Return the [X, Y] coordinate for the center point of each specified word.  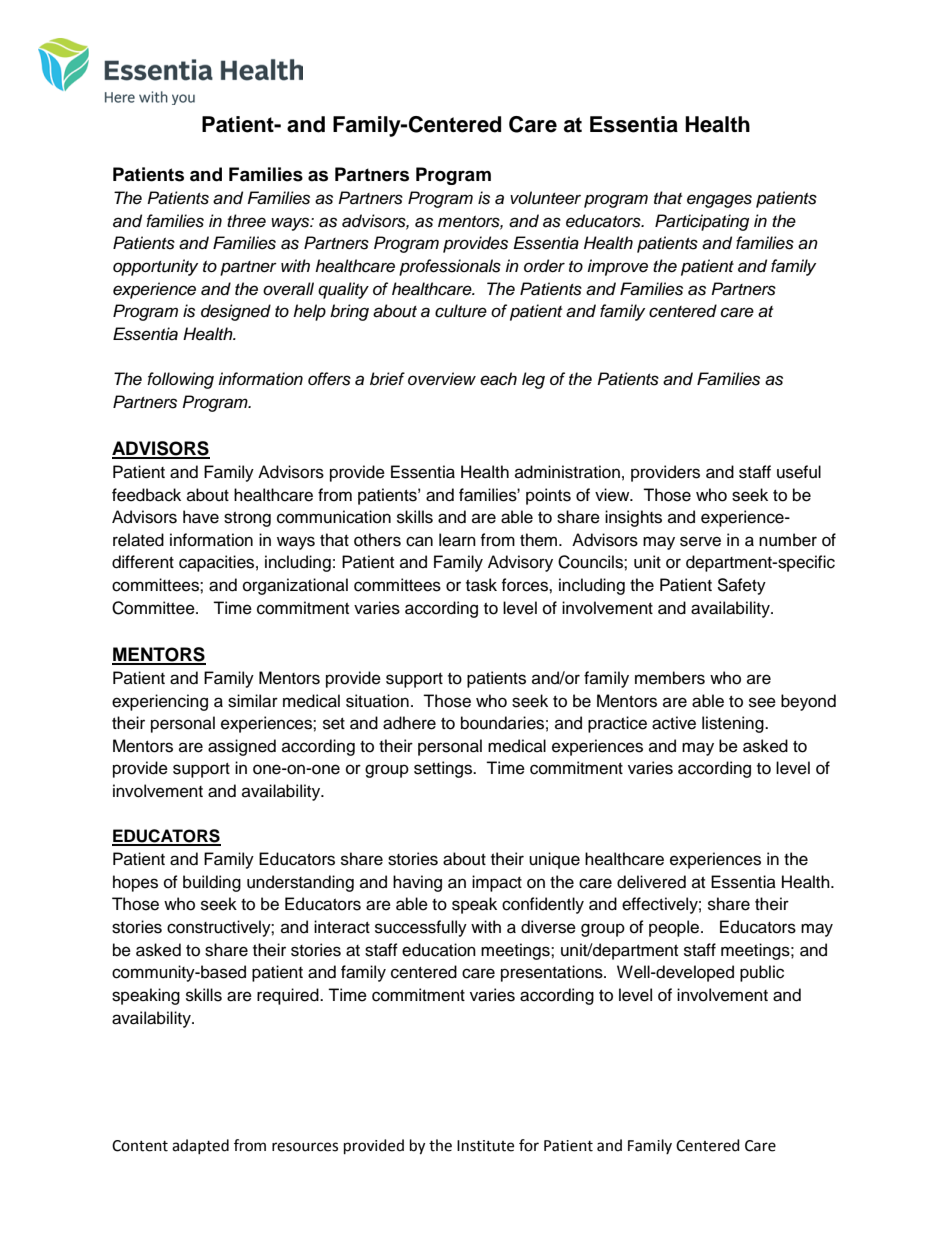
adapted [200, 1146]
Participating [702, 222]
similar [253, 701]
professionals [450, 267]
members [670, 678]
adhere [409, 723]
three [246, 221]
